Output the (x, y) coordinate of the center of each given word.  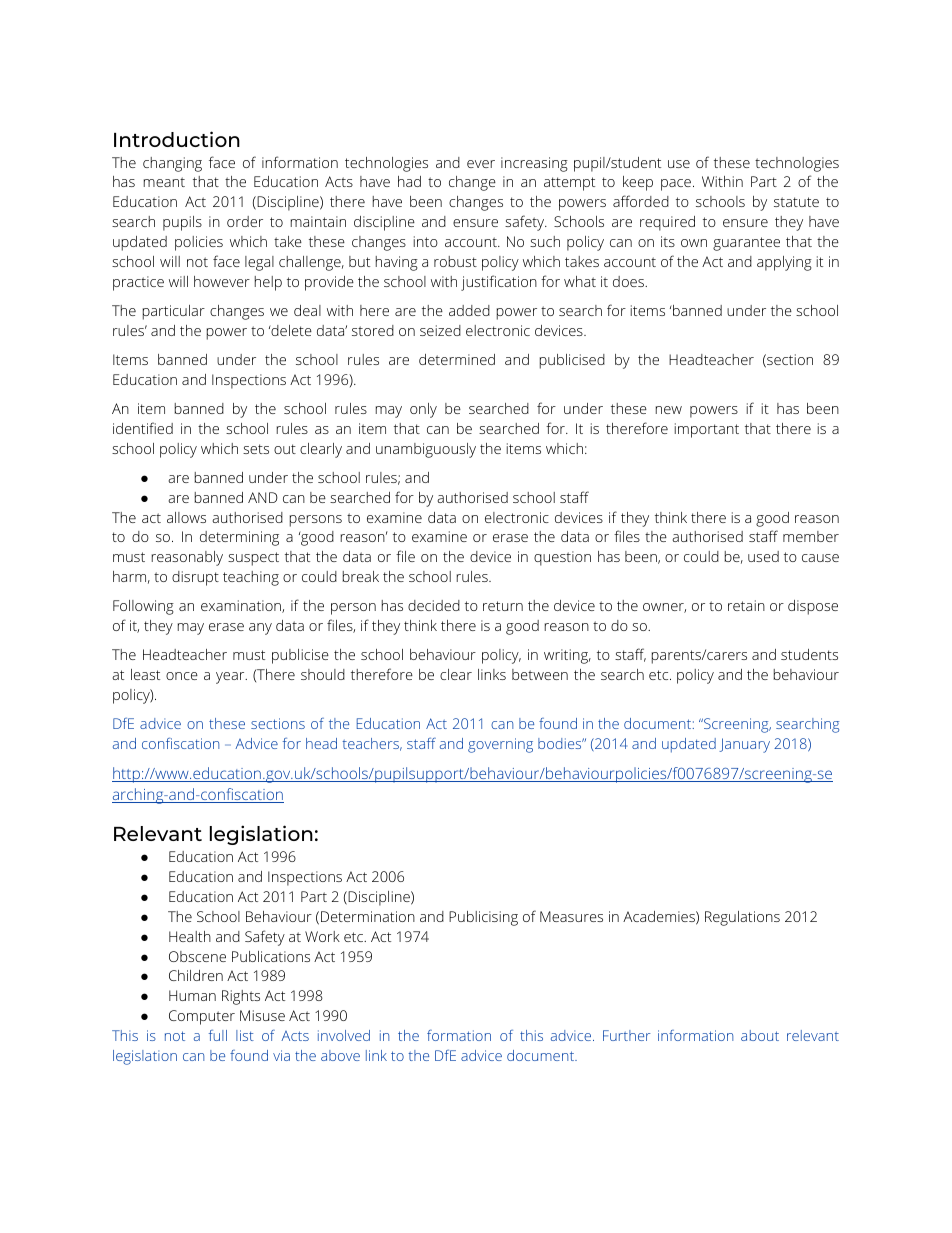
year (231, 678)
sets (256, 449)
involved (344, 1035)
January (744, 745)
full (218, 1035)
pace (676, 185)
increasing (534, 164)
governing (500, 745)
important (707, 430)
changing (172, 164)
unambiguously (426, 450)
